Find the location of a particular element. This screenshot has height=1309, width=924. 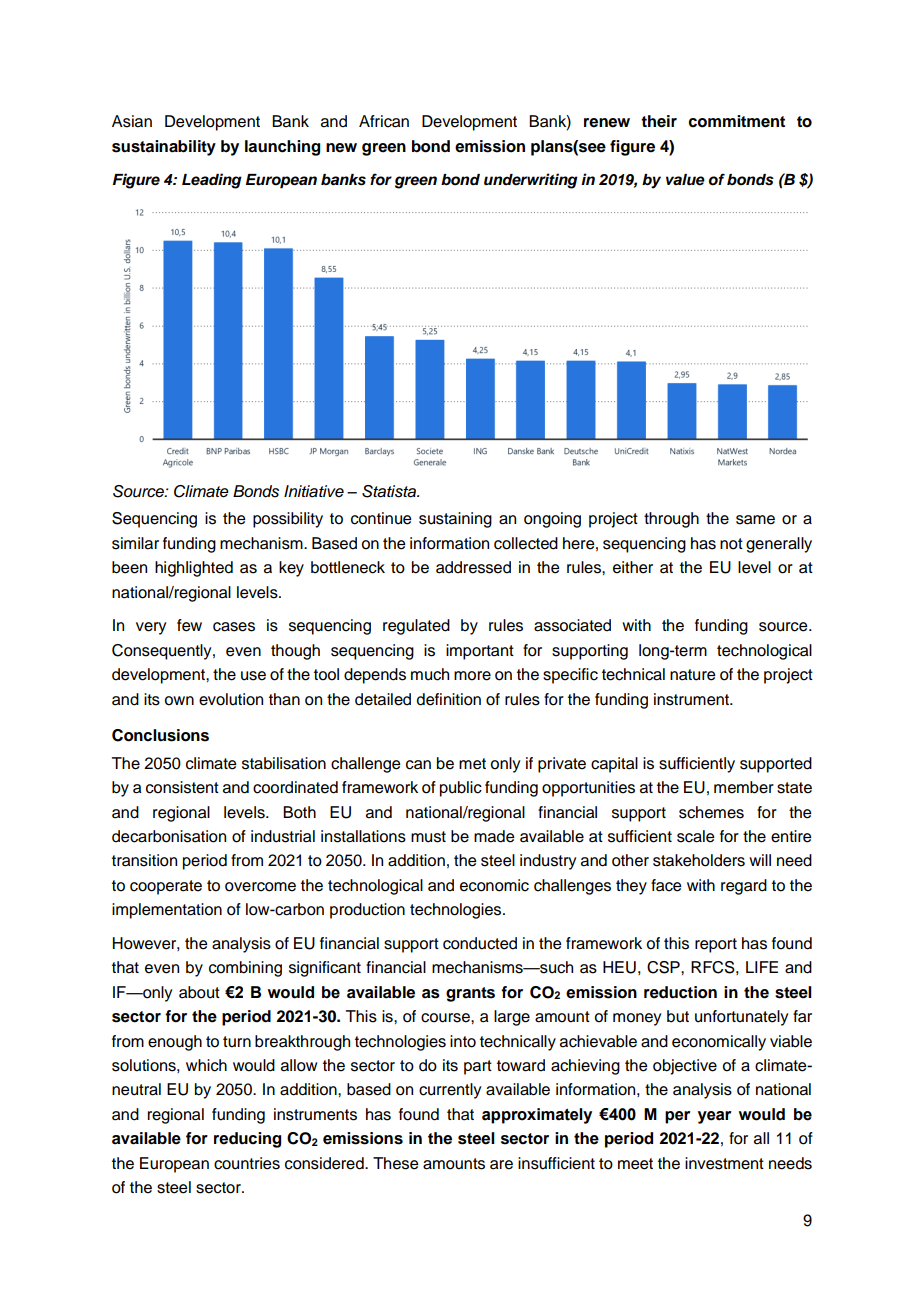

are is located at coordinates (501, 1165).
